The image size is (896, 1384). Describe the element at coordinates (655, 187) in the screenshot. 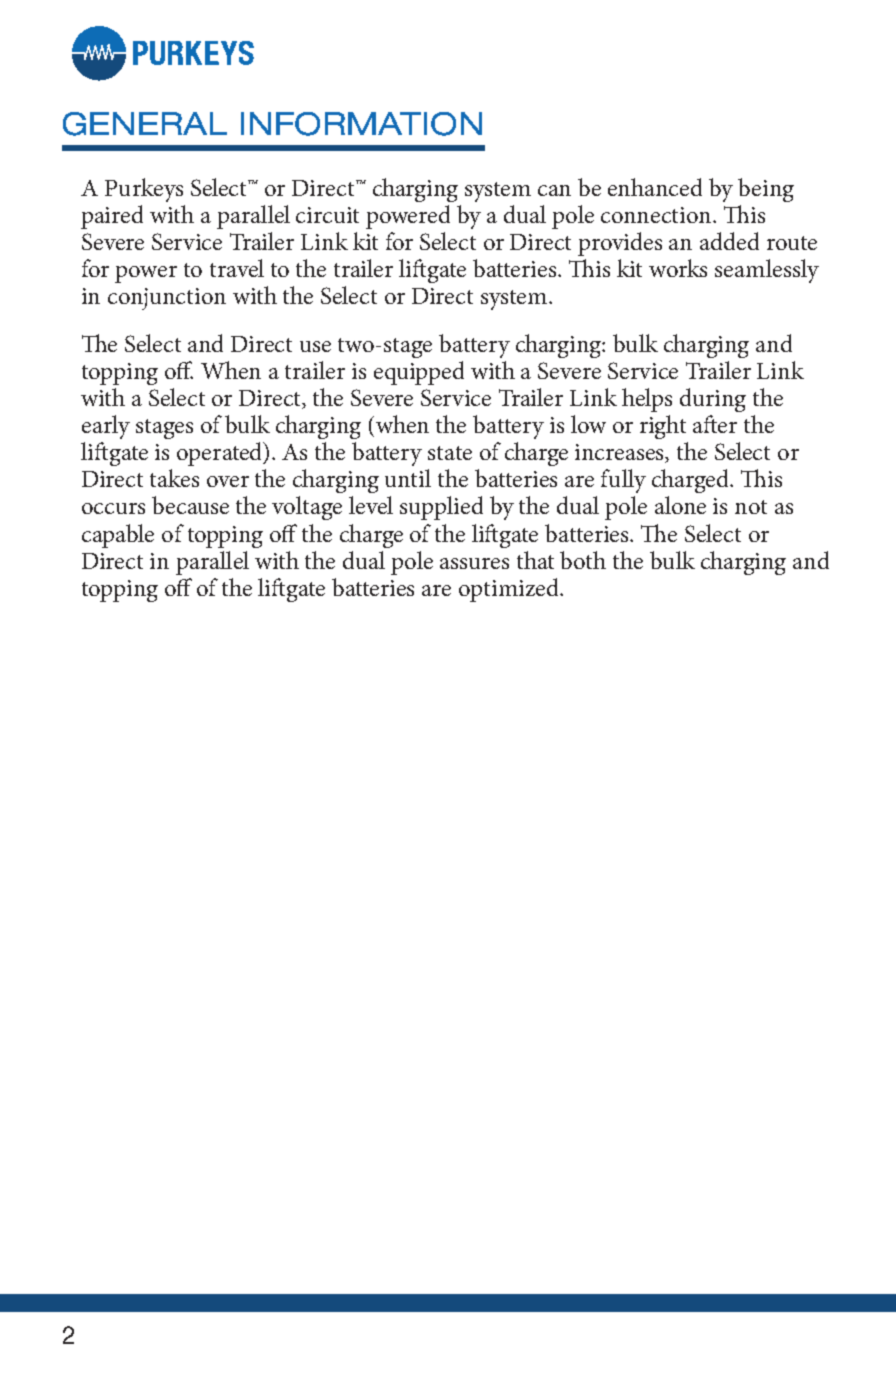

I see `enhanced` at that location.
